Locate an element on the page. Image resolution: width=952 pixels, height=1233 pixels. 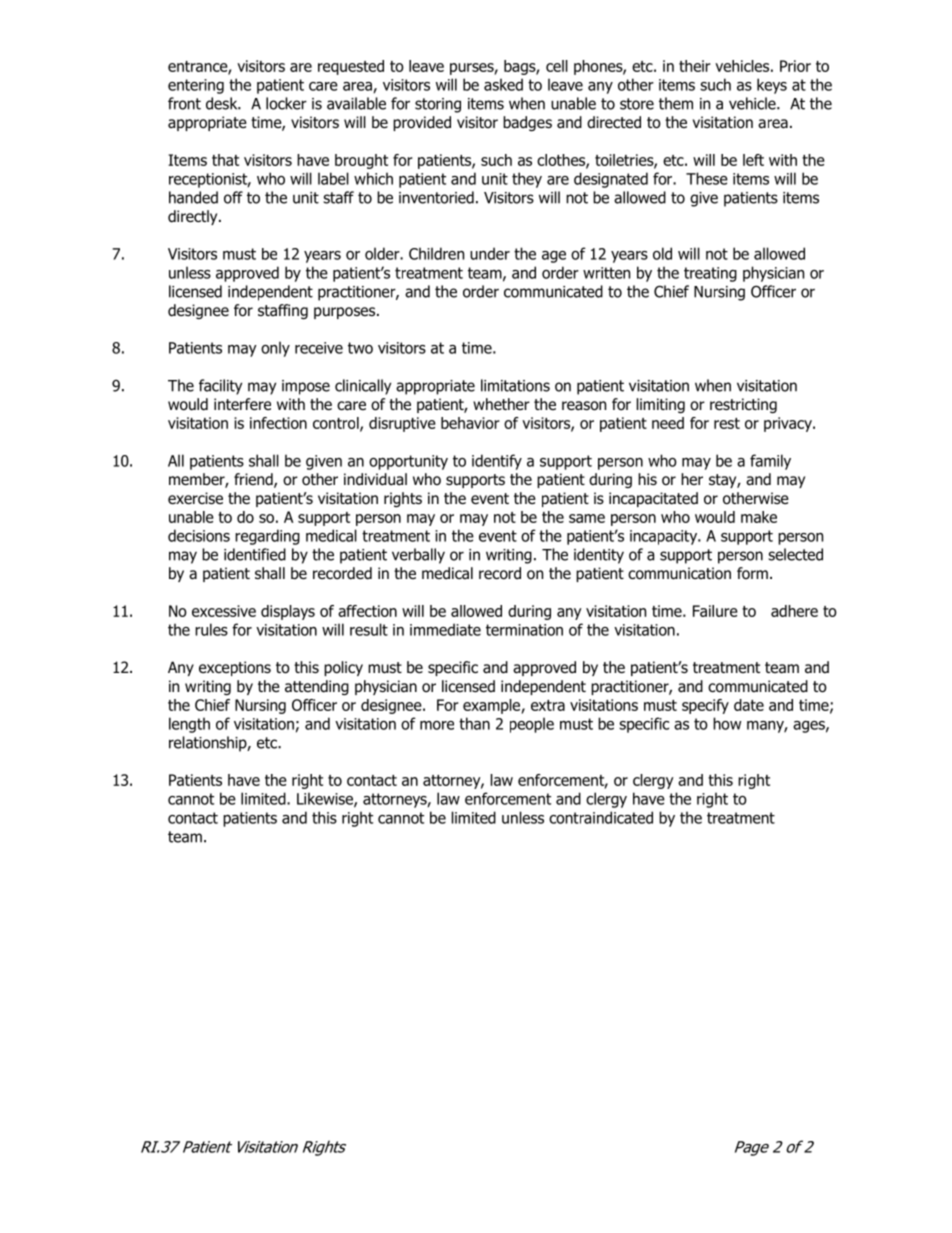
asked is located at coordinates (503, 84).
